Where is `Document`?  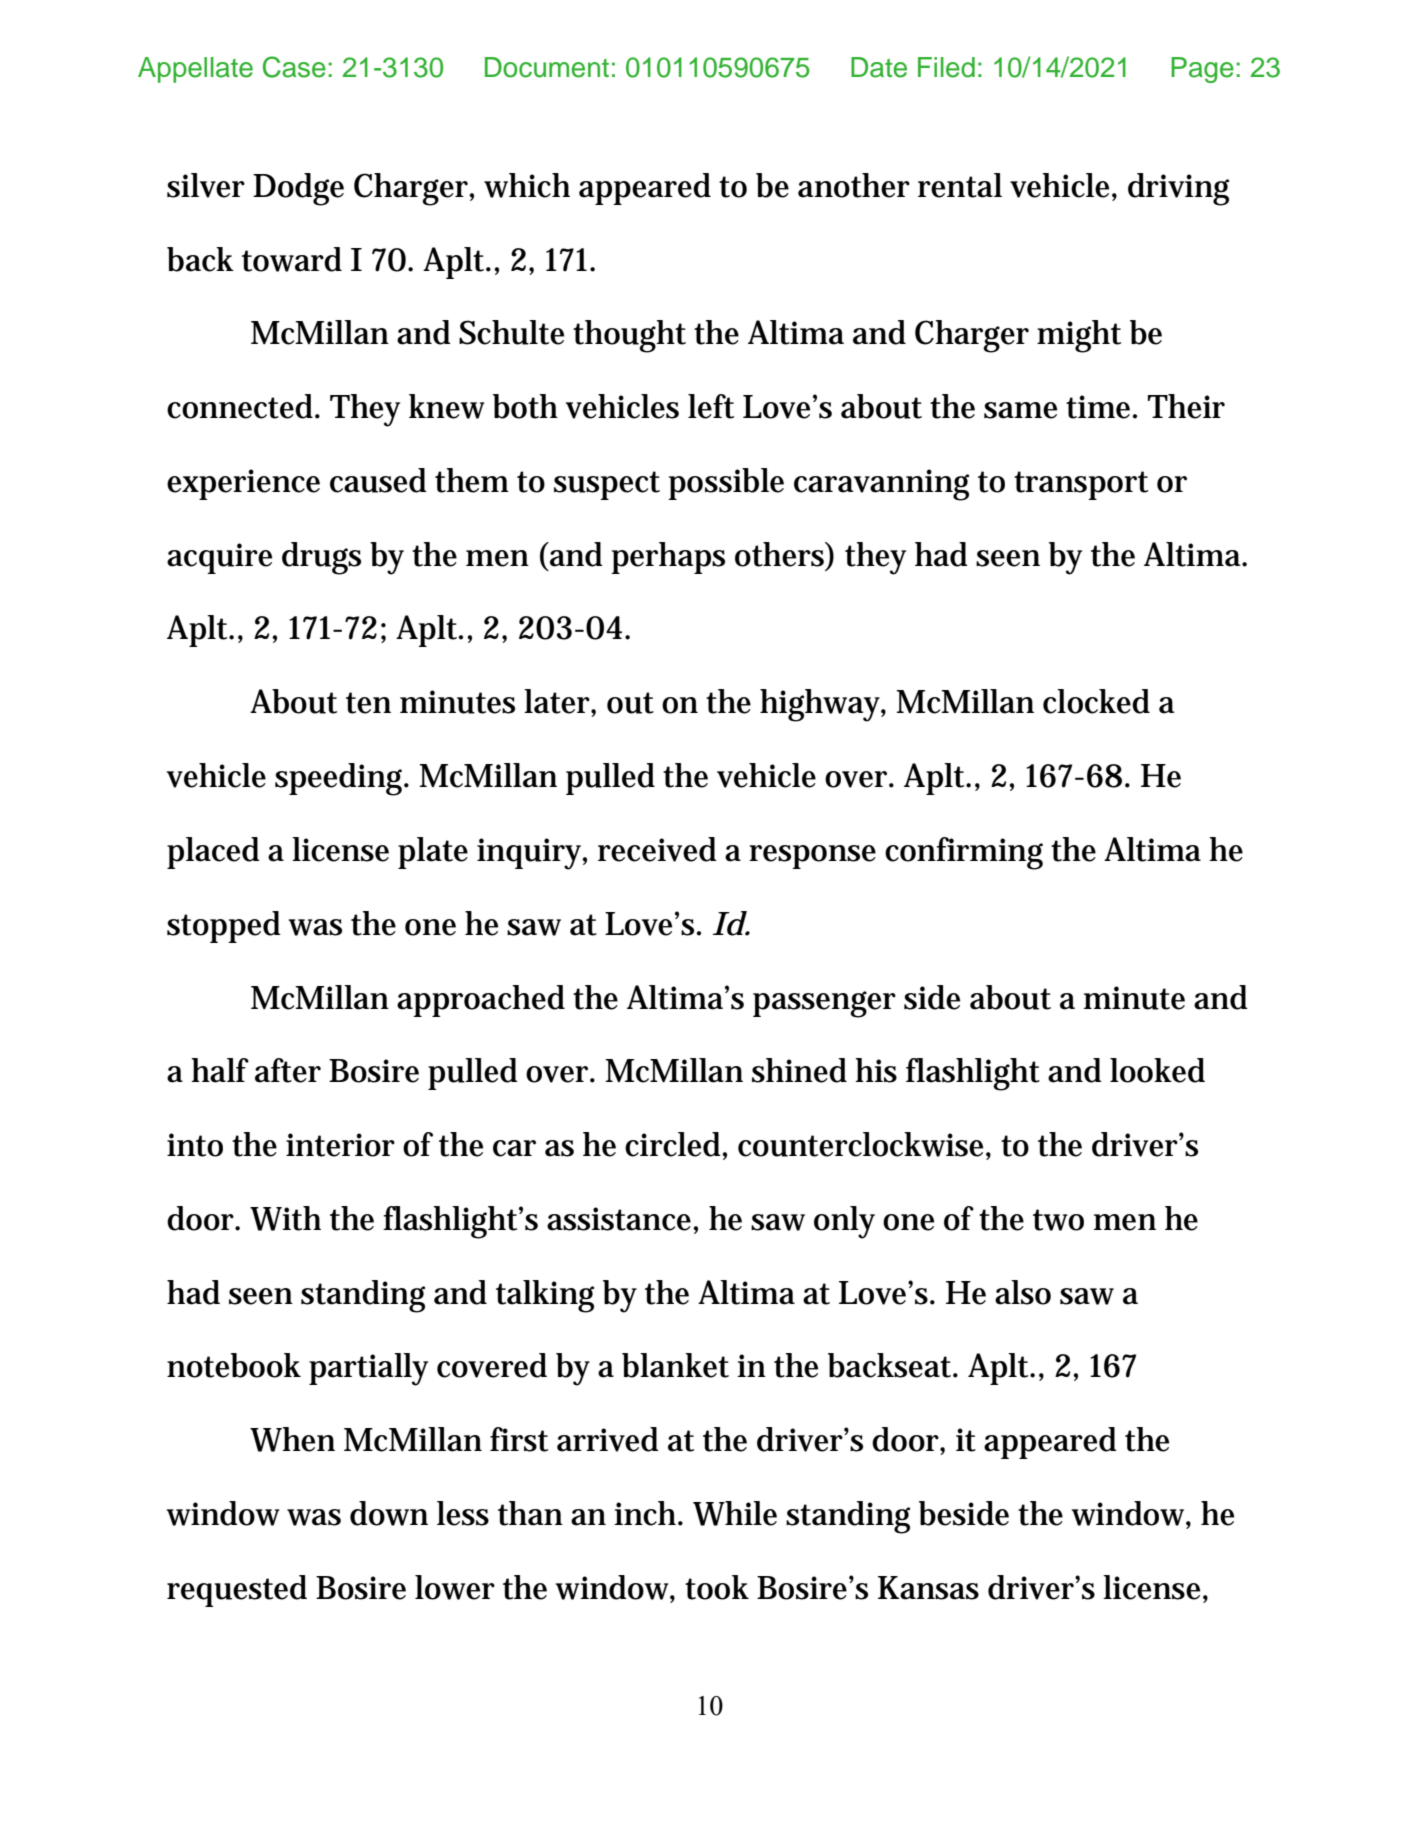 Document is located at coordinates (547, 67).
